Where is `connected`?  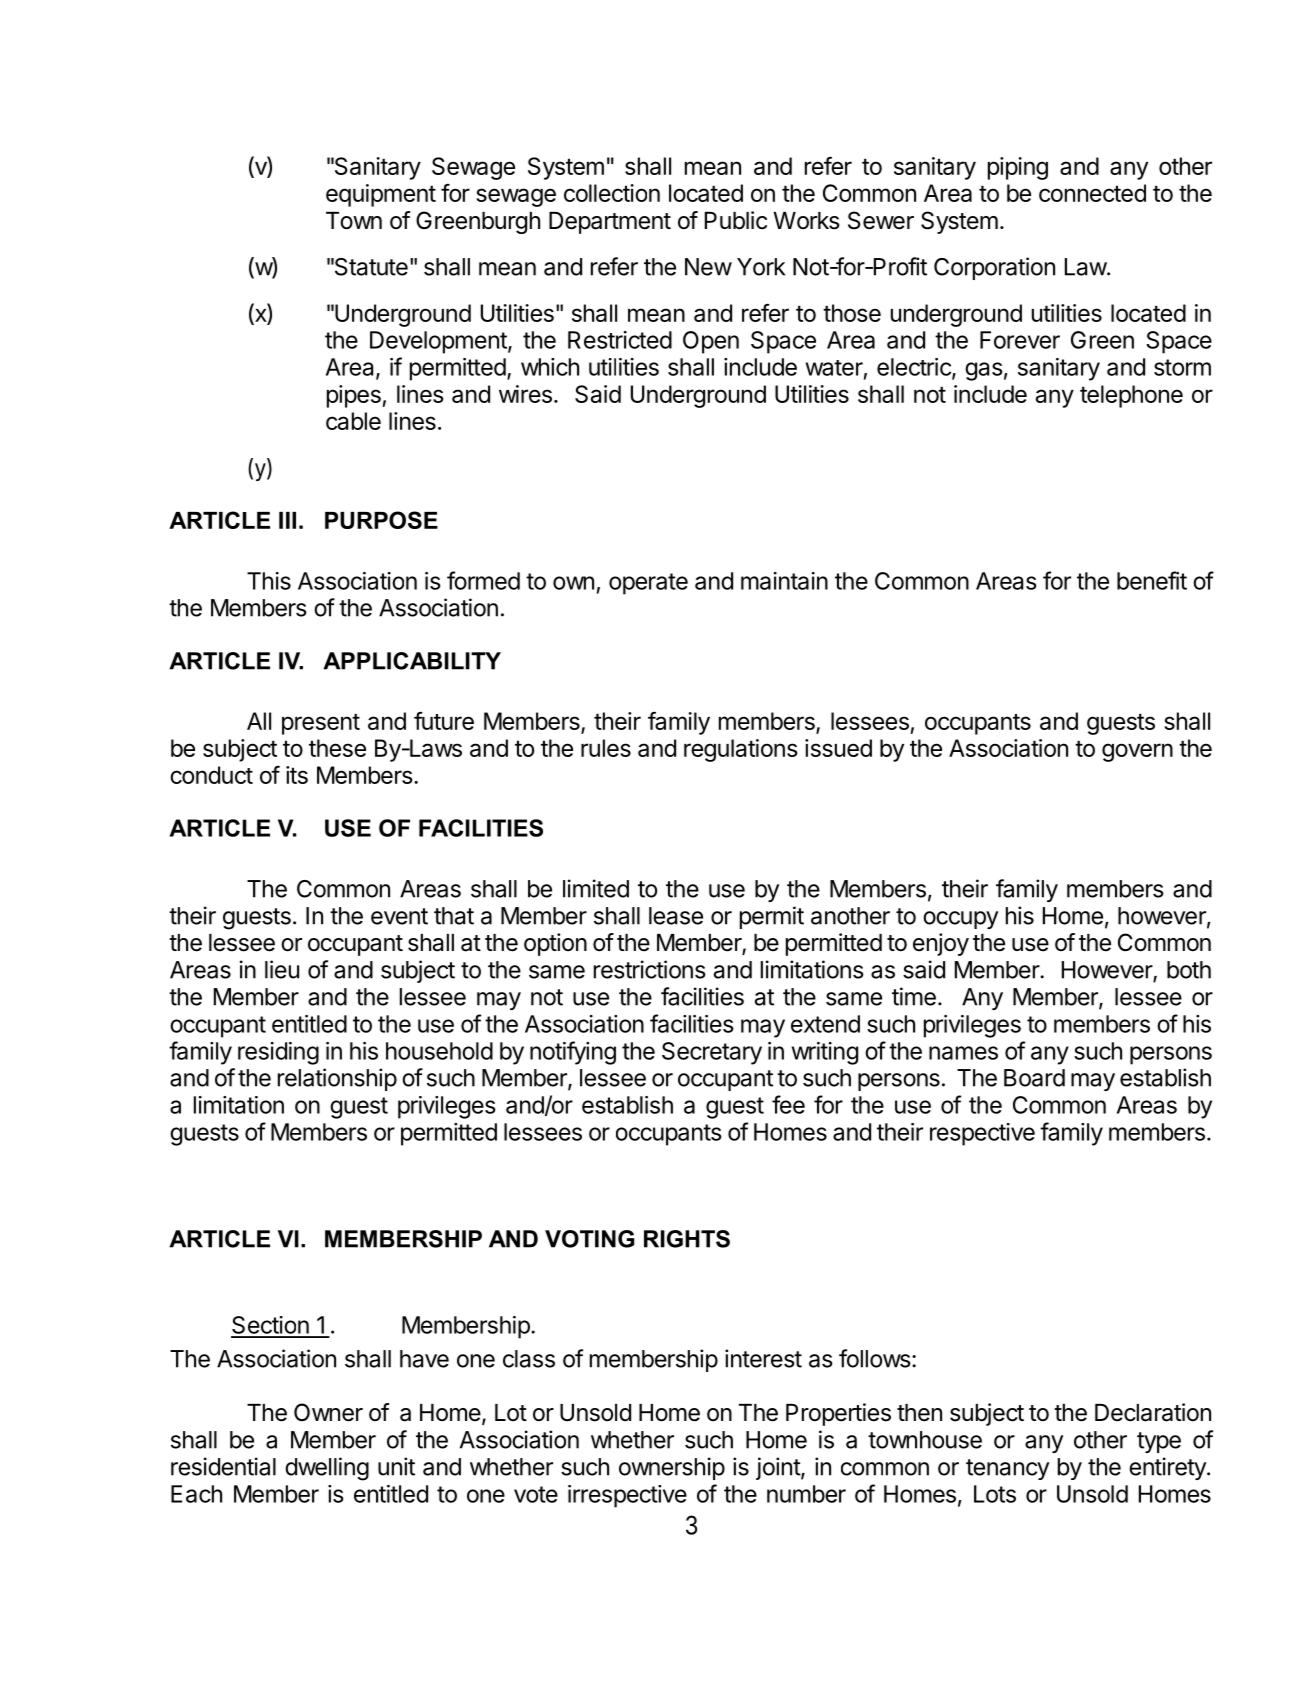
connected is located at coordinates (1092, 193).
